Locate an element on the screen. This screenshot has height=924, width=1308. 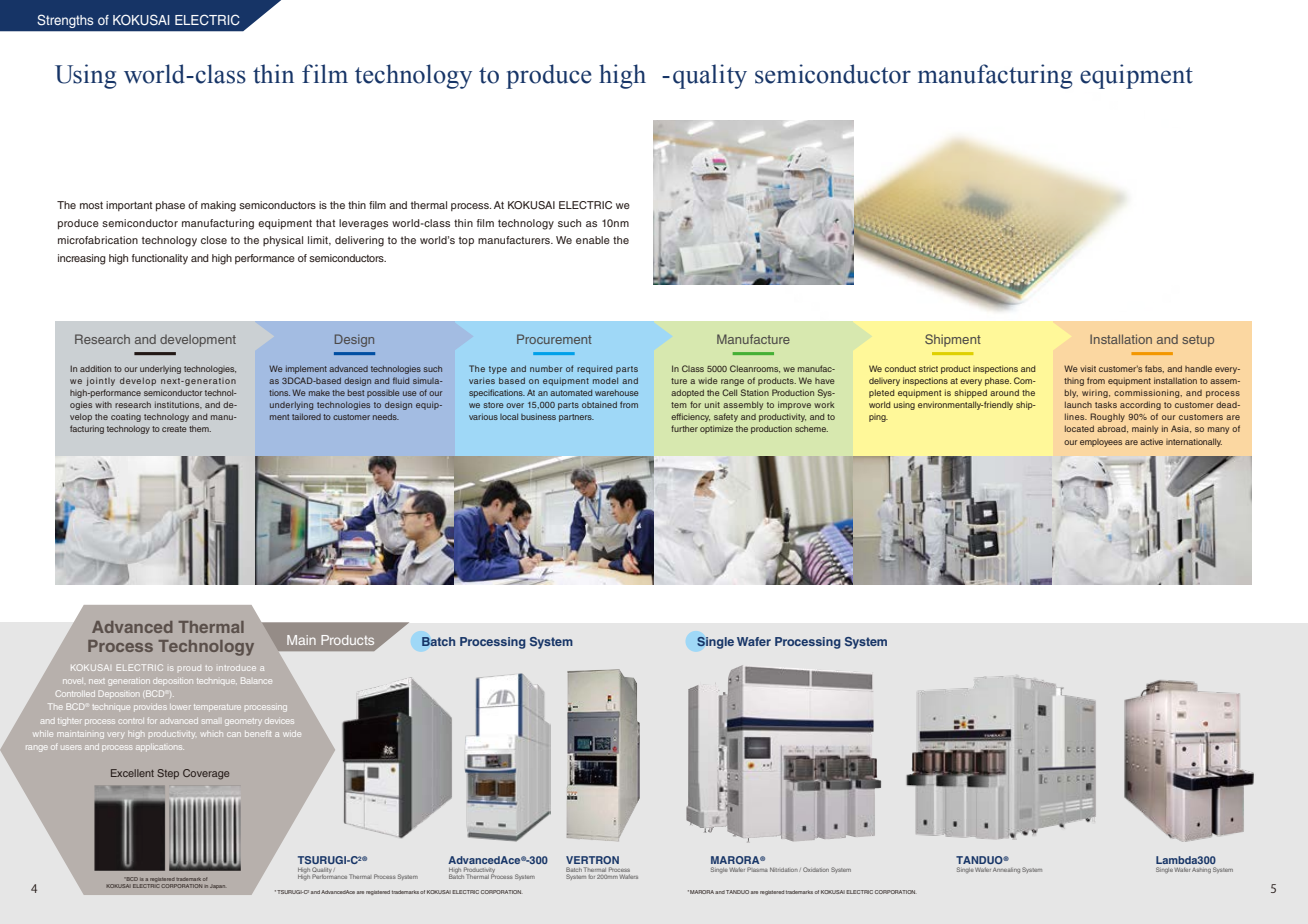
addition is located at coordinates (95, 368).
